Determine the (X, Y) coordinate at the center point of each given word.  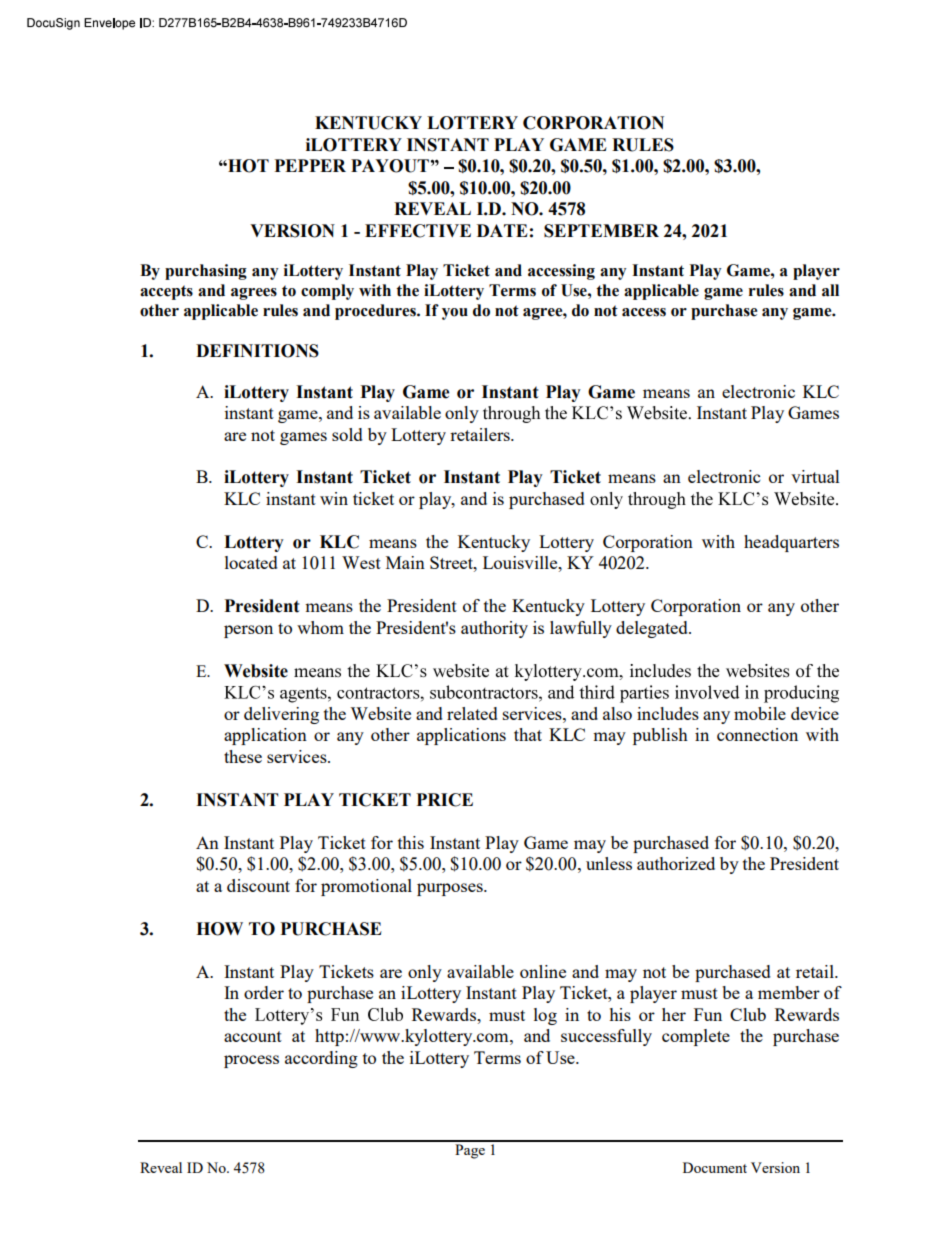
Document (715, 1167)
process (251, 1061)
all (830, 290)
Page (470, 1151)
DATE (502, 230)
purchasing (206, 272)
